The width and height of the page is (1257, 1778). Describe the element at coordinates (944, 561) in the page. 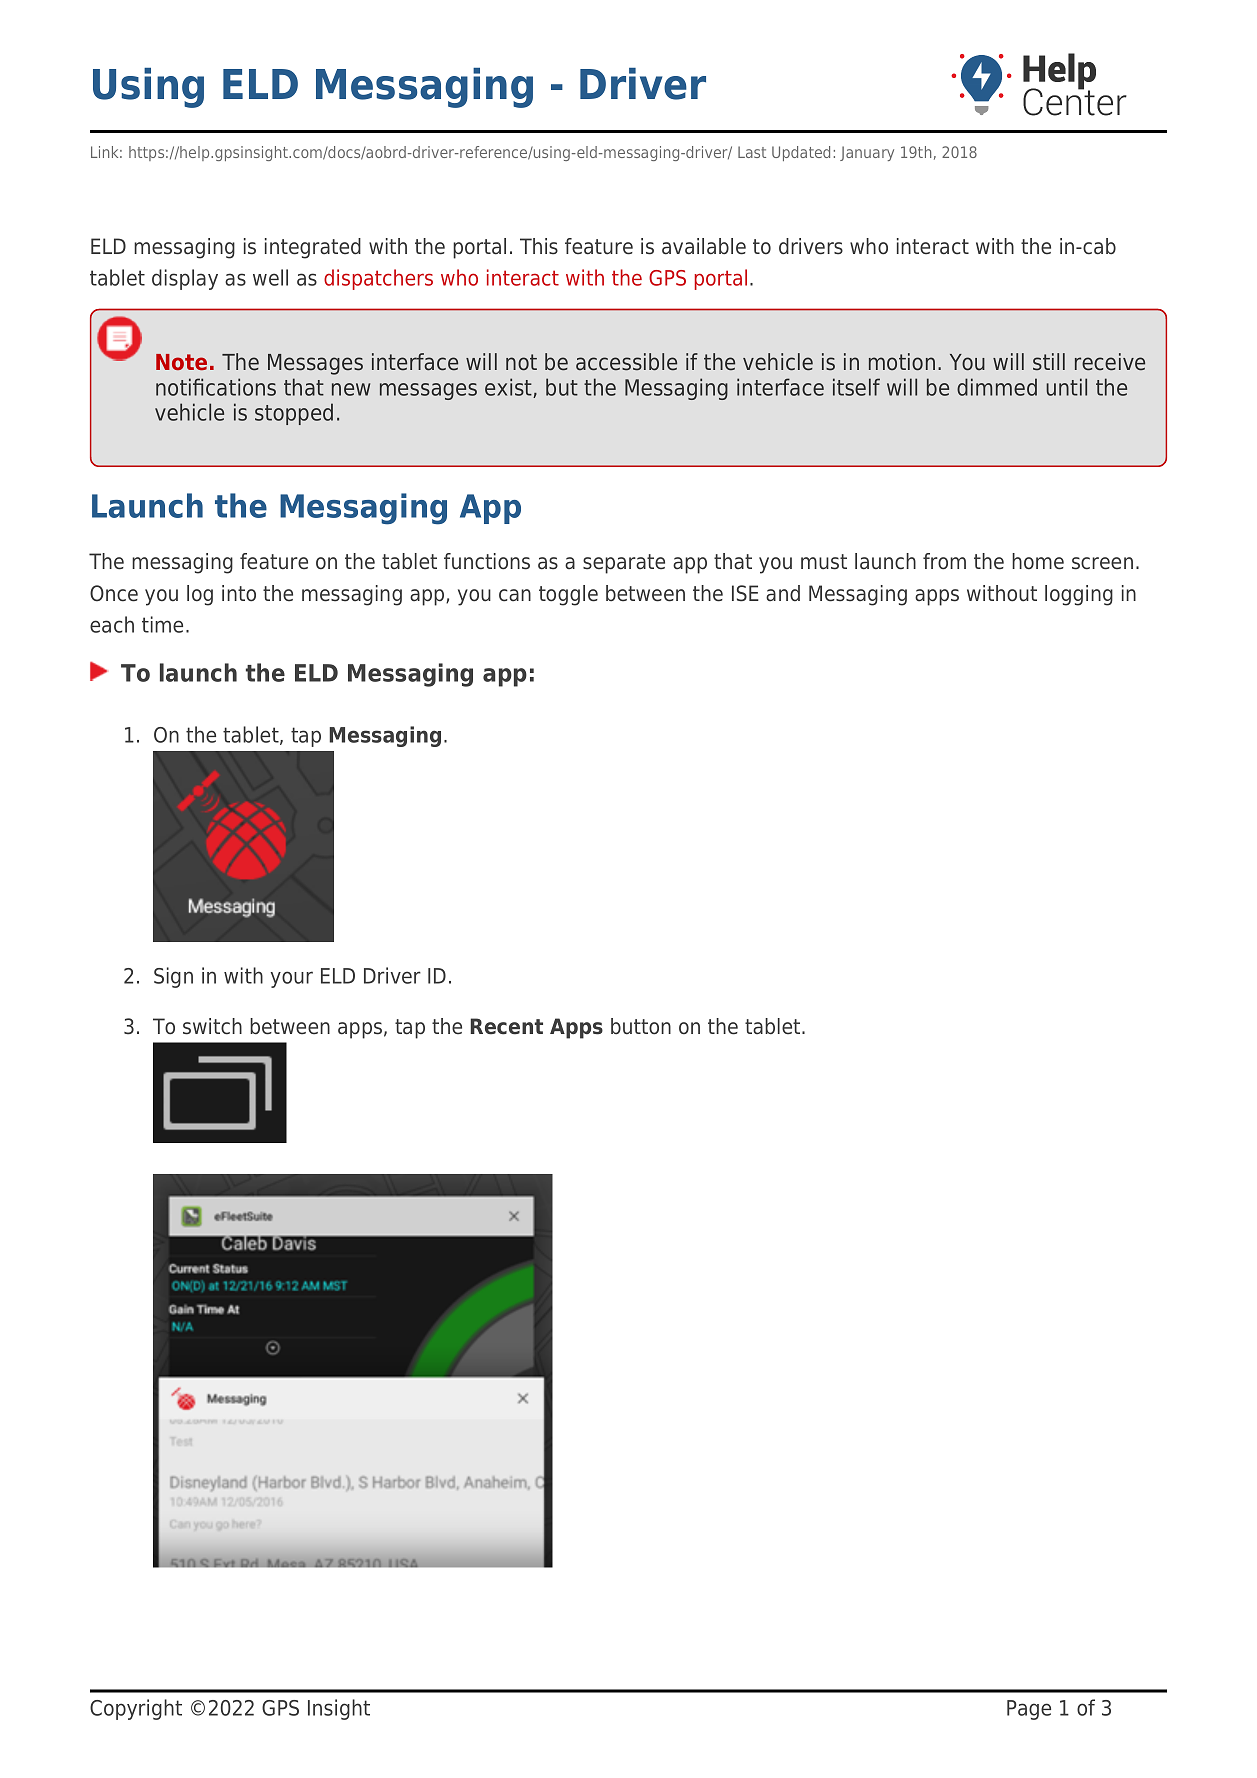

I see `from` at that location.
